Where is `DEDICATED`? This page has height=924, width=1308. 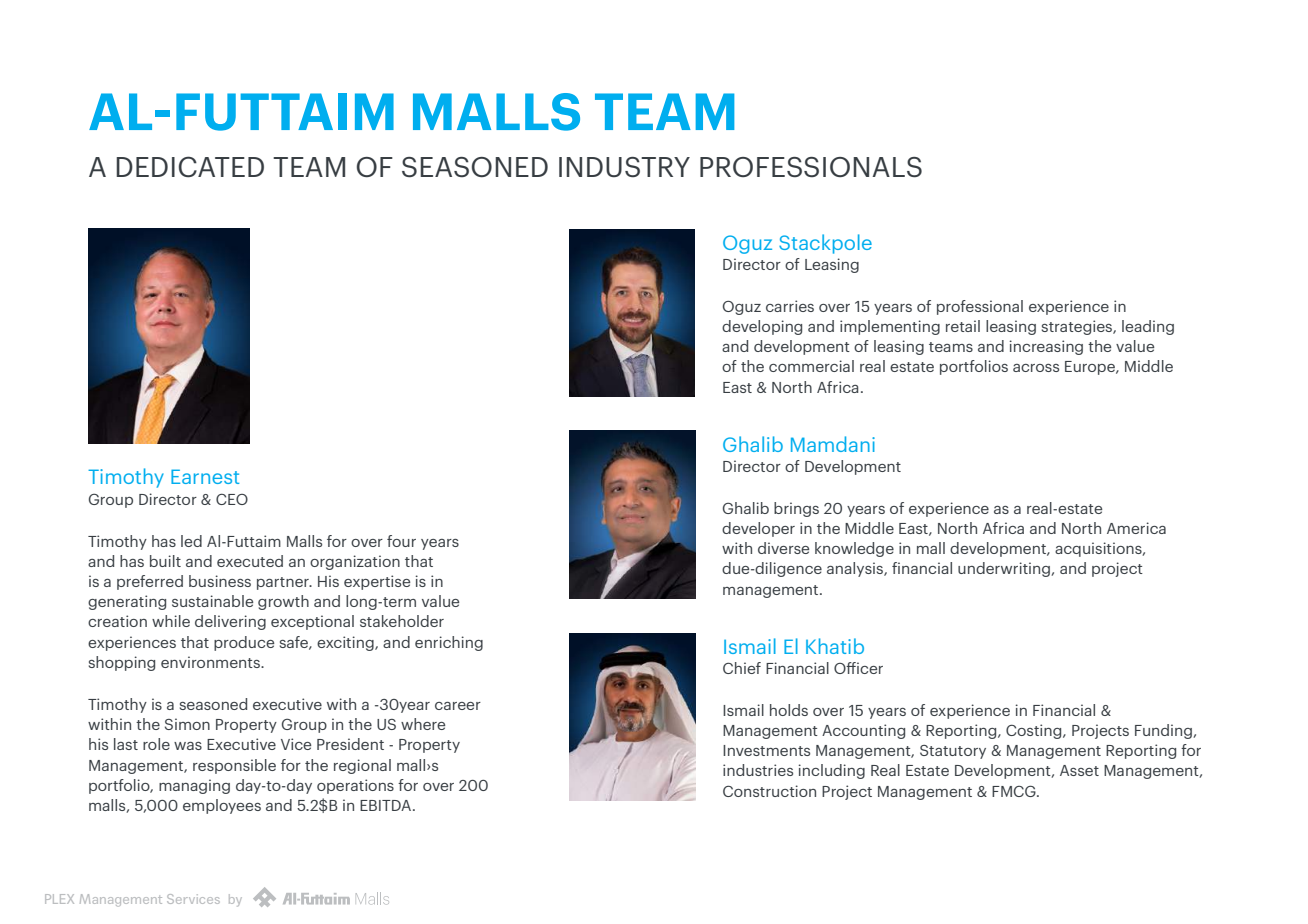
DEDICATED is located at coordinates (190, 167).
